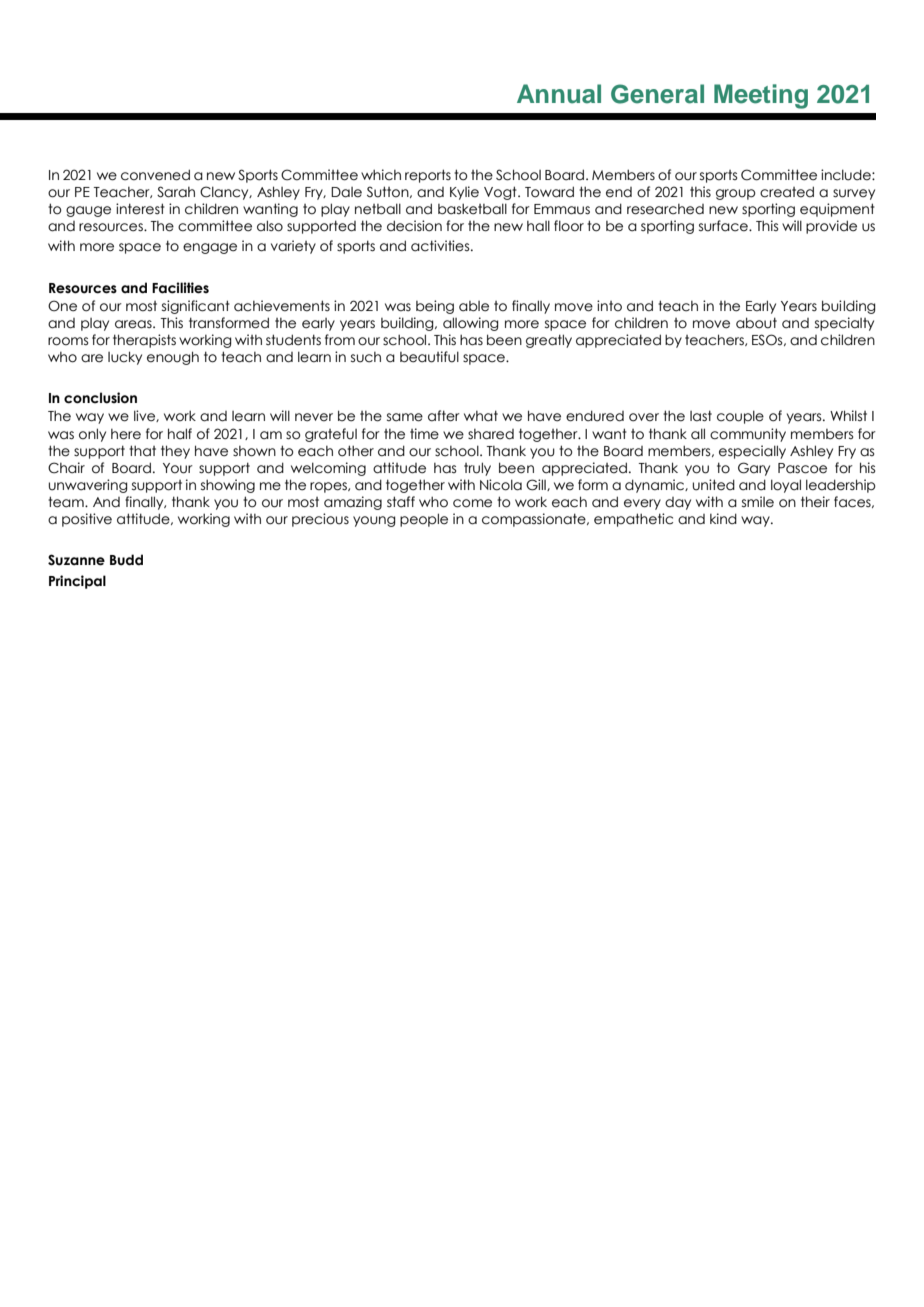 The image size is (924, 1307). I want to click on Budd, so click(126, 560).
